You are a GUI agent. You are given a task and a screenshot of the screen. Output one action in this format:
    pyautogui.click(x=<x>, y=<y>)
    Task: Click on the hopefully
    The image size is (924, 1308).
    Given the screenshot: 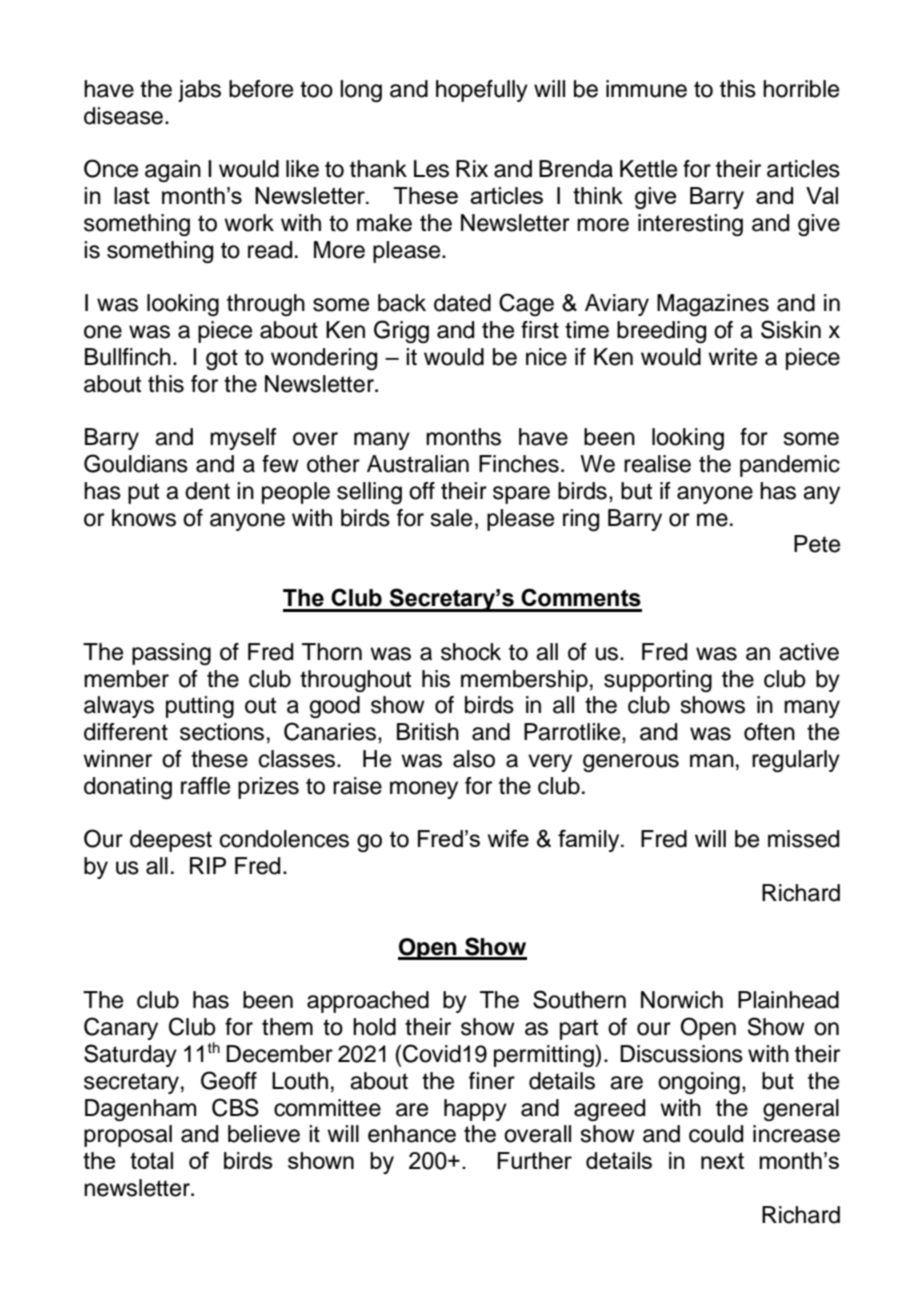 What is the action you would take?
    pyautogui.click(x=482, y=91)
